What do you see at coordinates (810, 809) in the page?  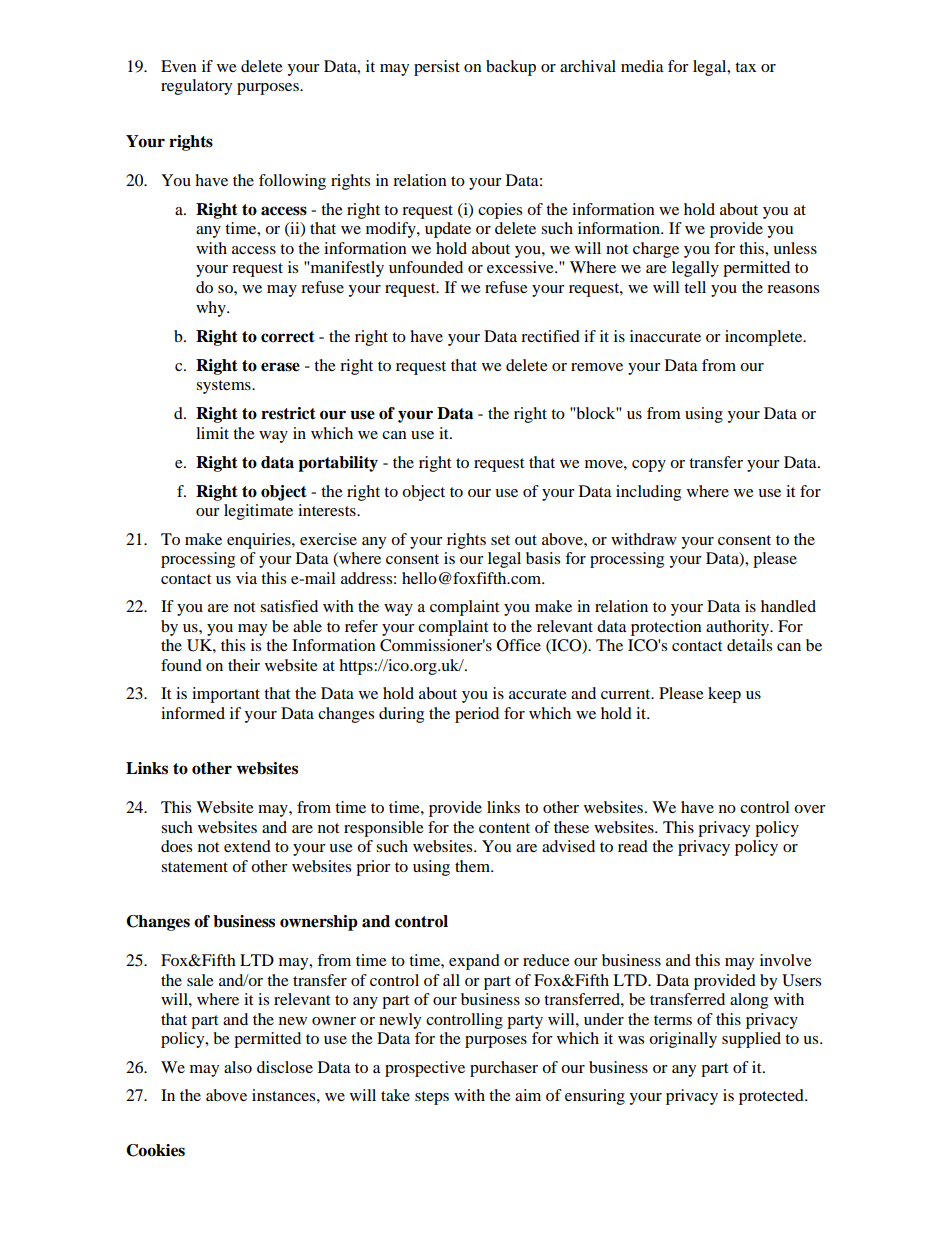 I see `over` at bounding box center [810, 809].
